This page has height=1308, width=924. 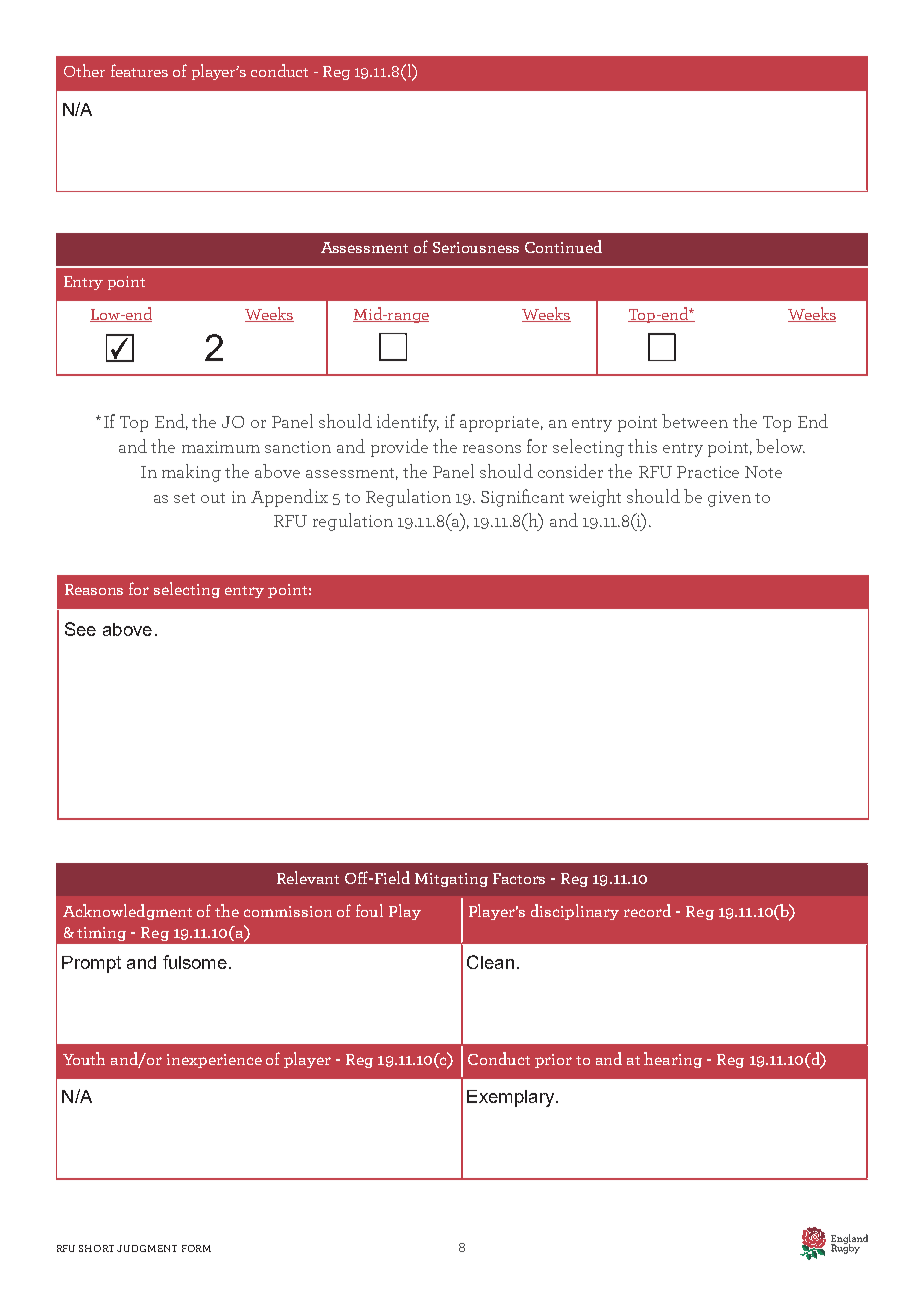 I want to click on given, so click(x=729, y=499).
